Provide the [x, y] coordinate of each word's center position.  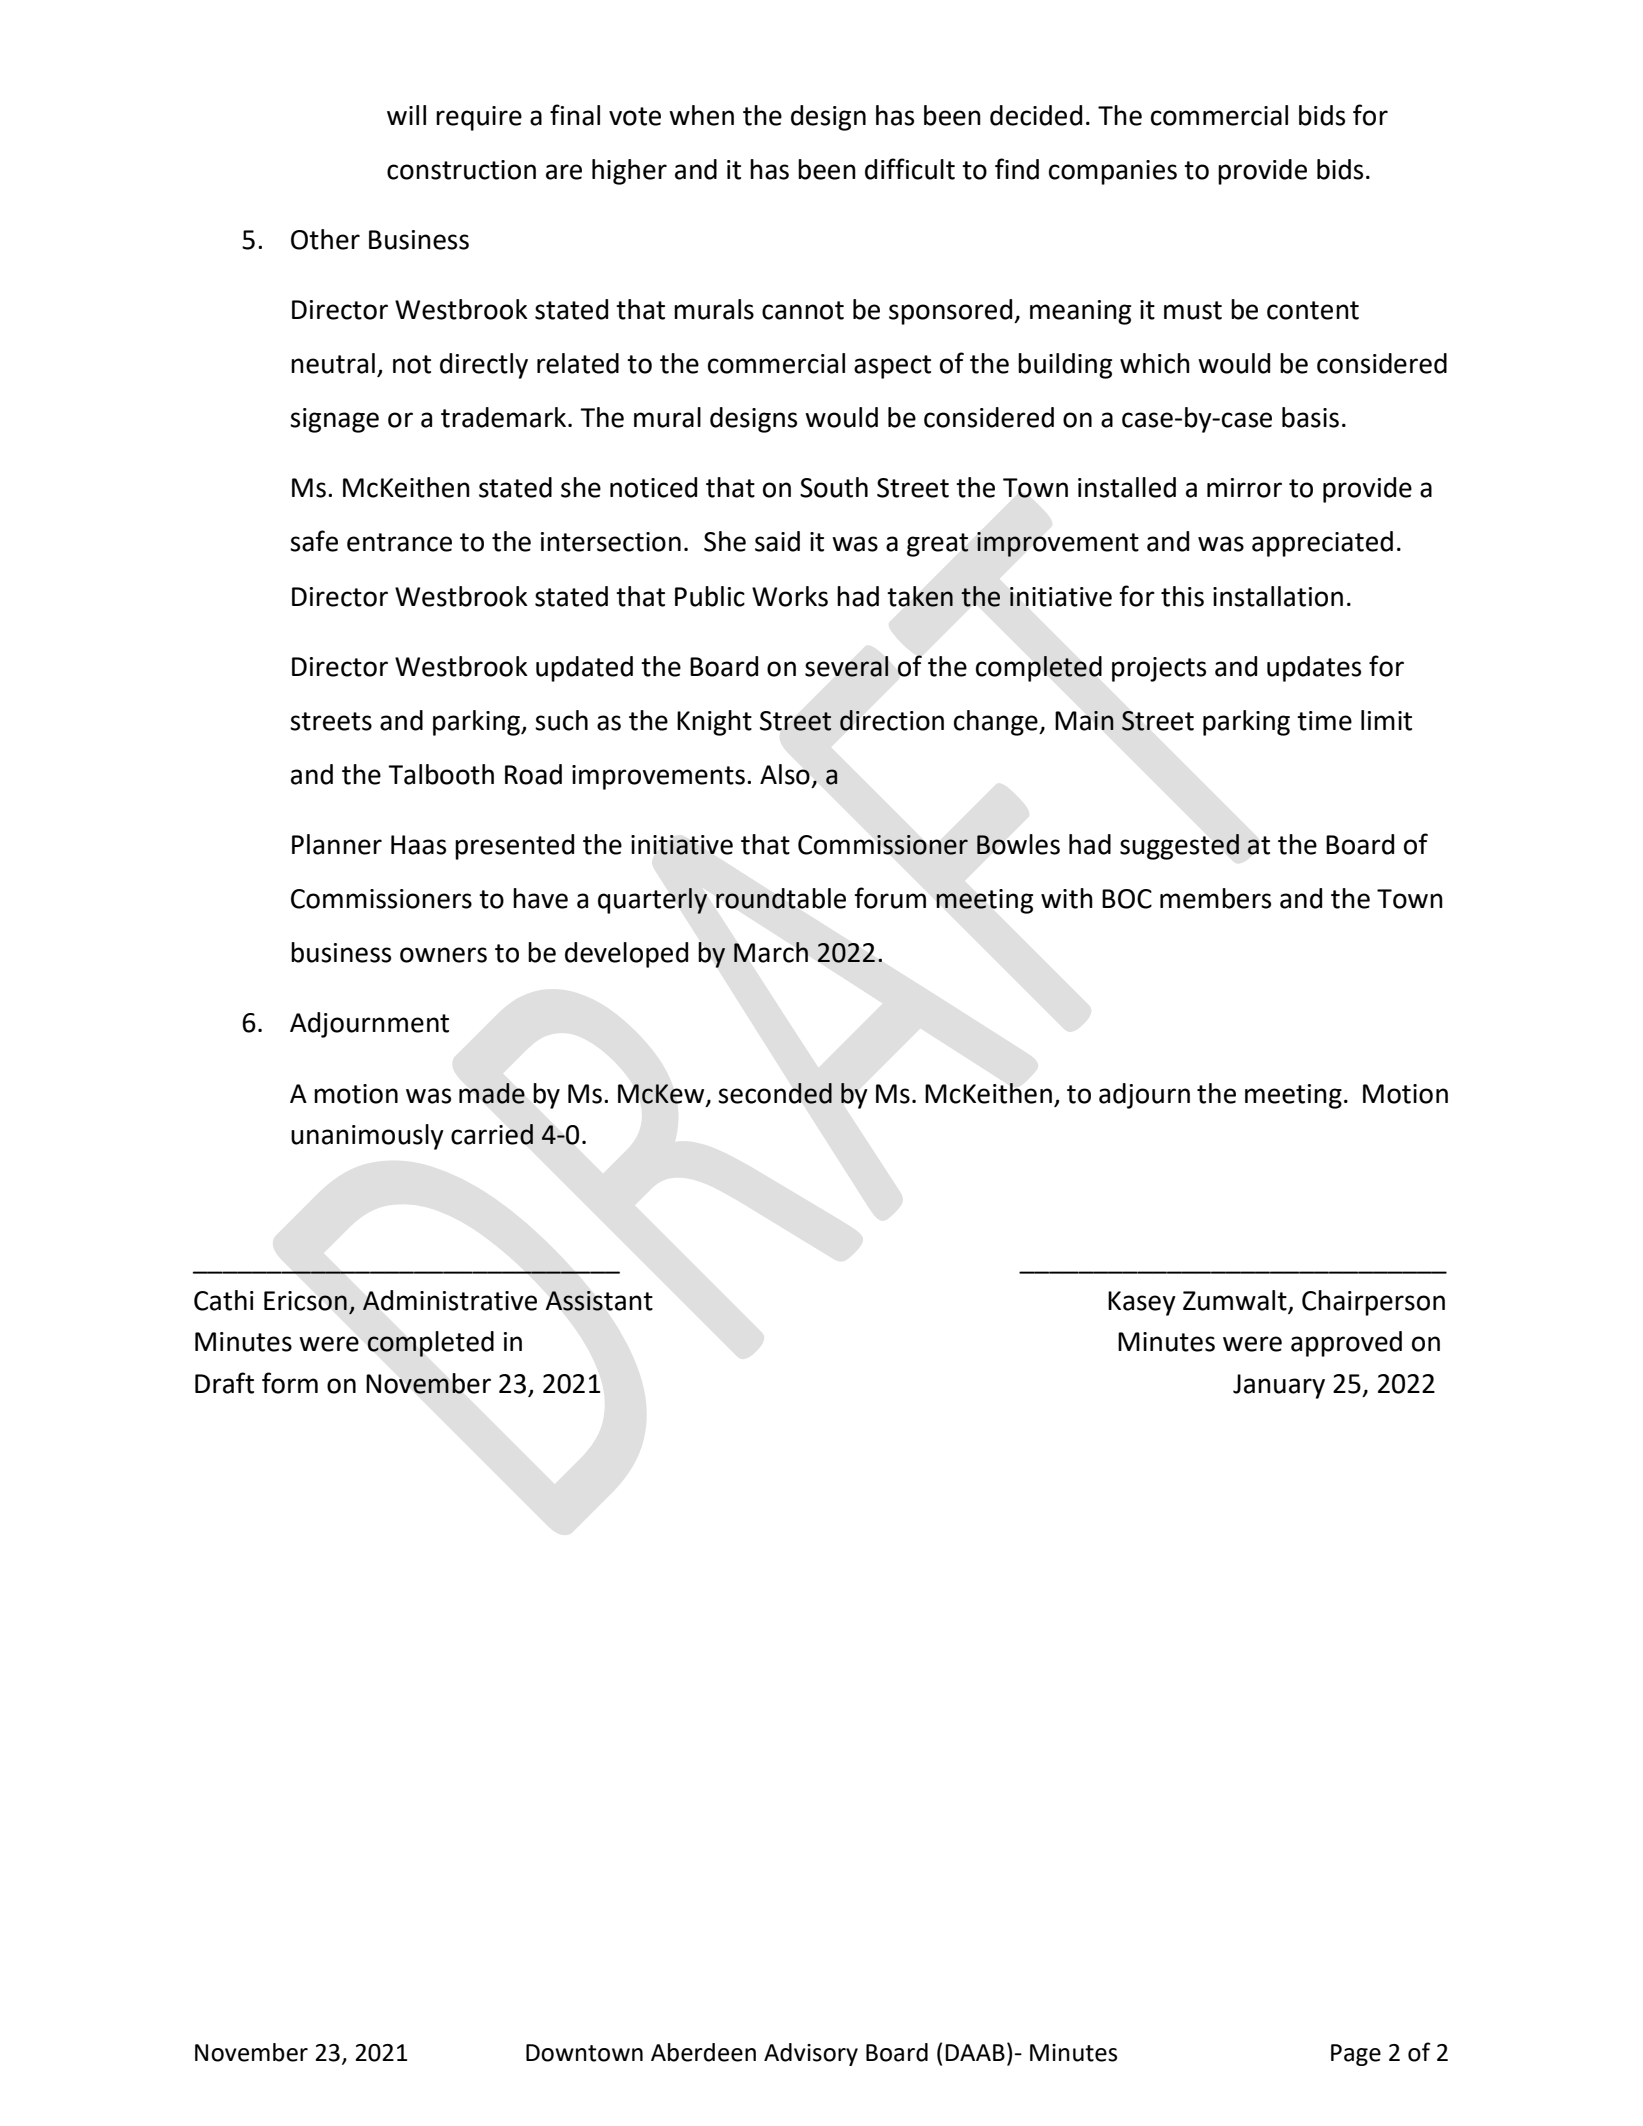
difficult [910, 169]
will [406, 115]
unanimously [367, 1137]
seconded [775, 1093]
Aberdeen [703, 2052]
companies [1113, 172]
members [1215, 898]
